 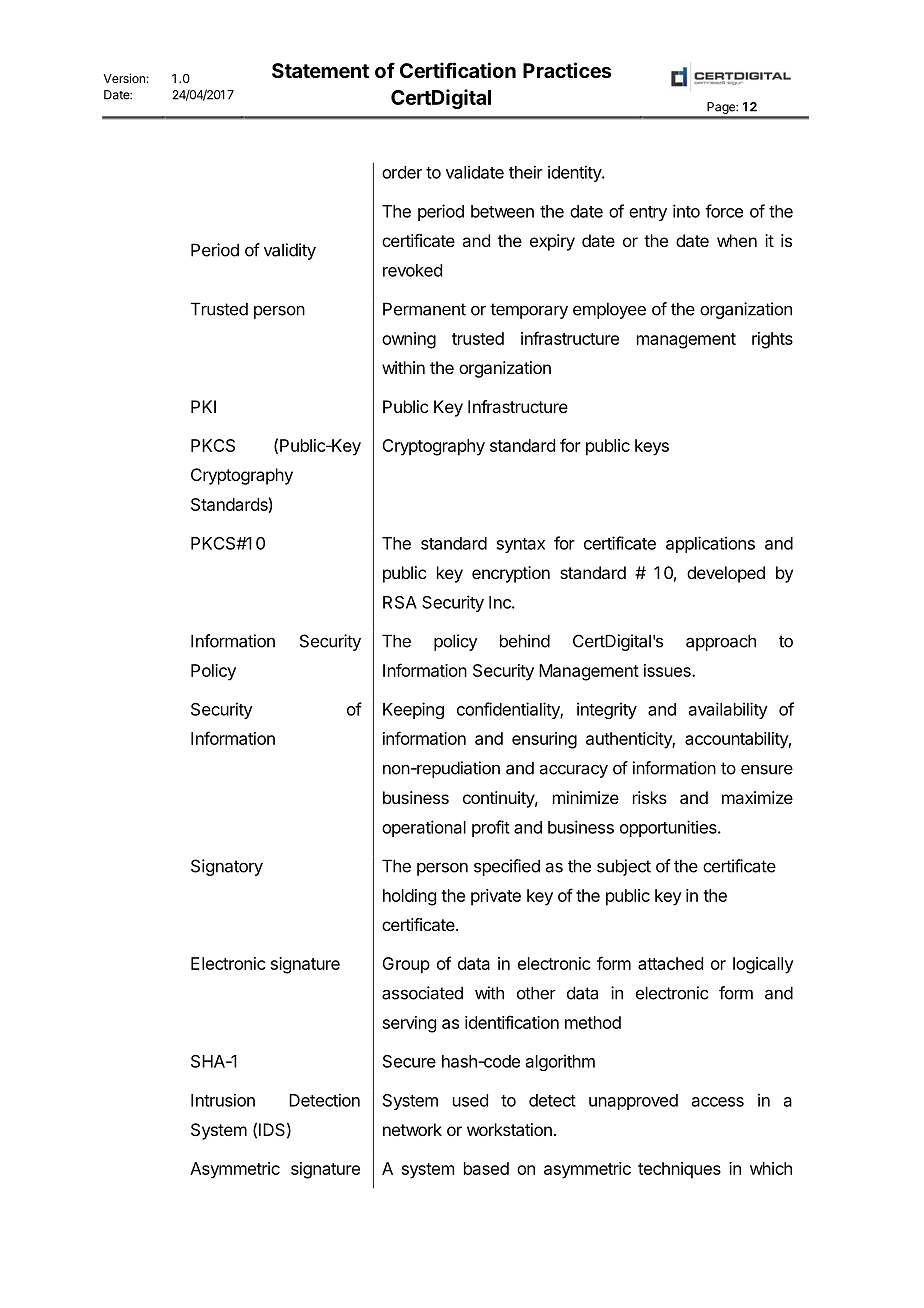 I want to click on network, so click(x=412, y=1129).
